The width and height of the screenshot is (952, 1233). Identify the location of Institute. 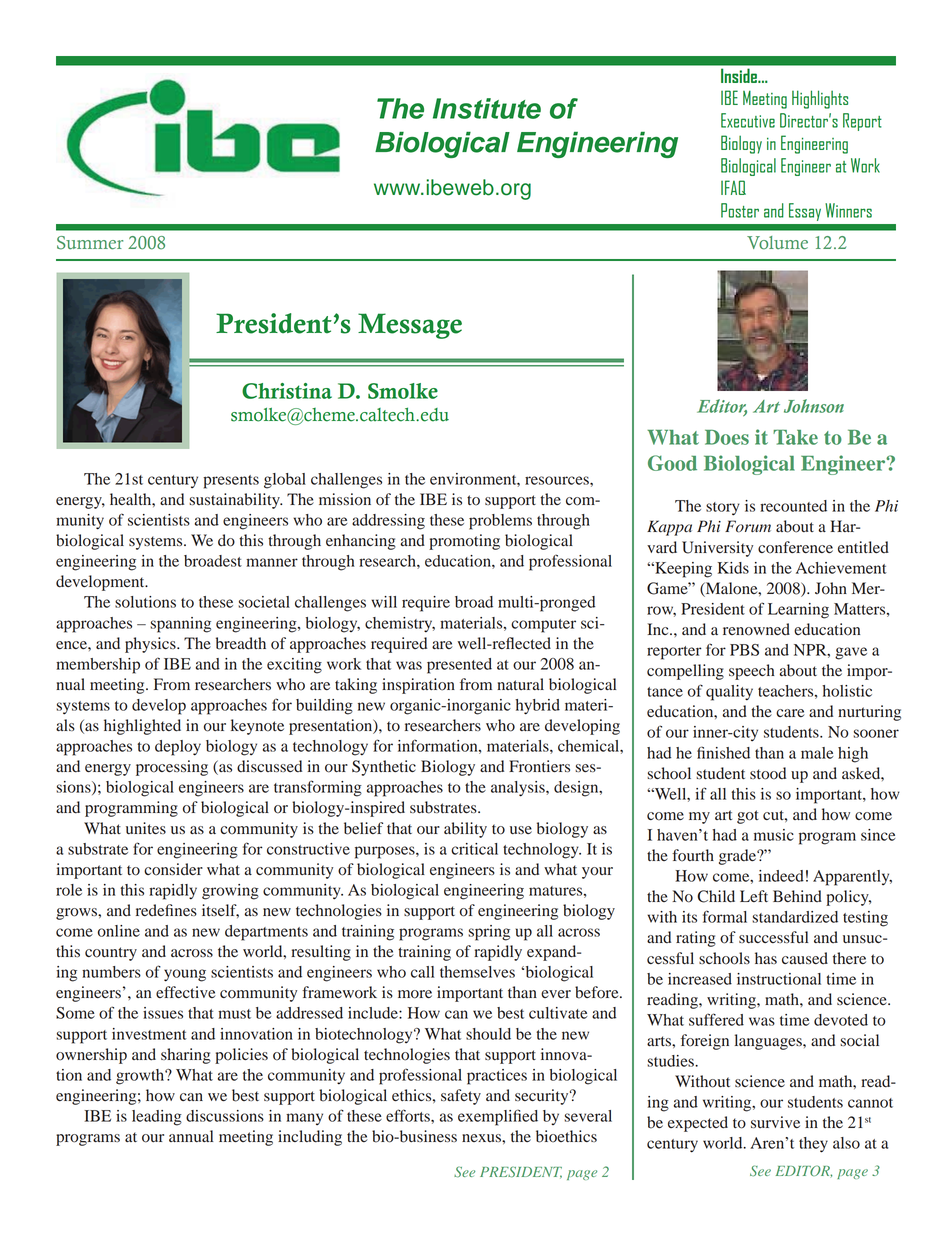
(487, 108).
